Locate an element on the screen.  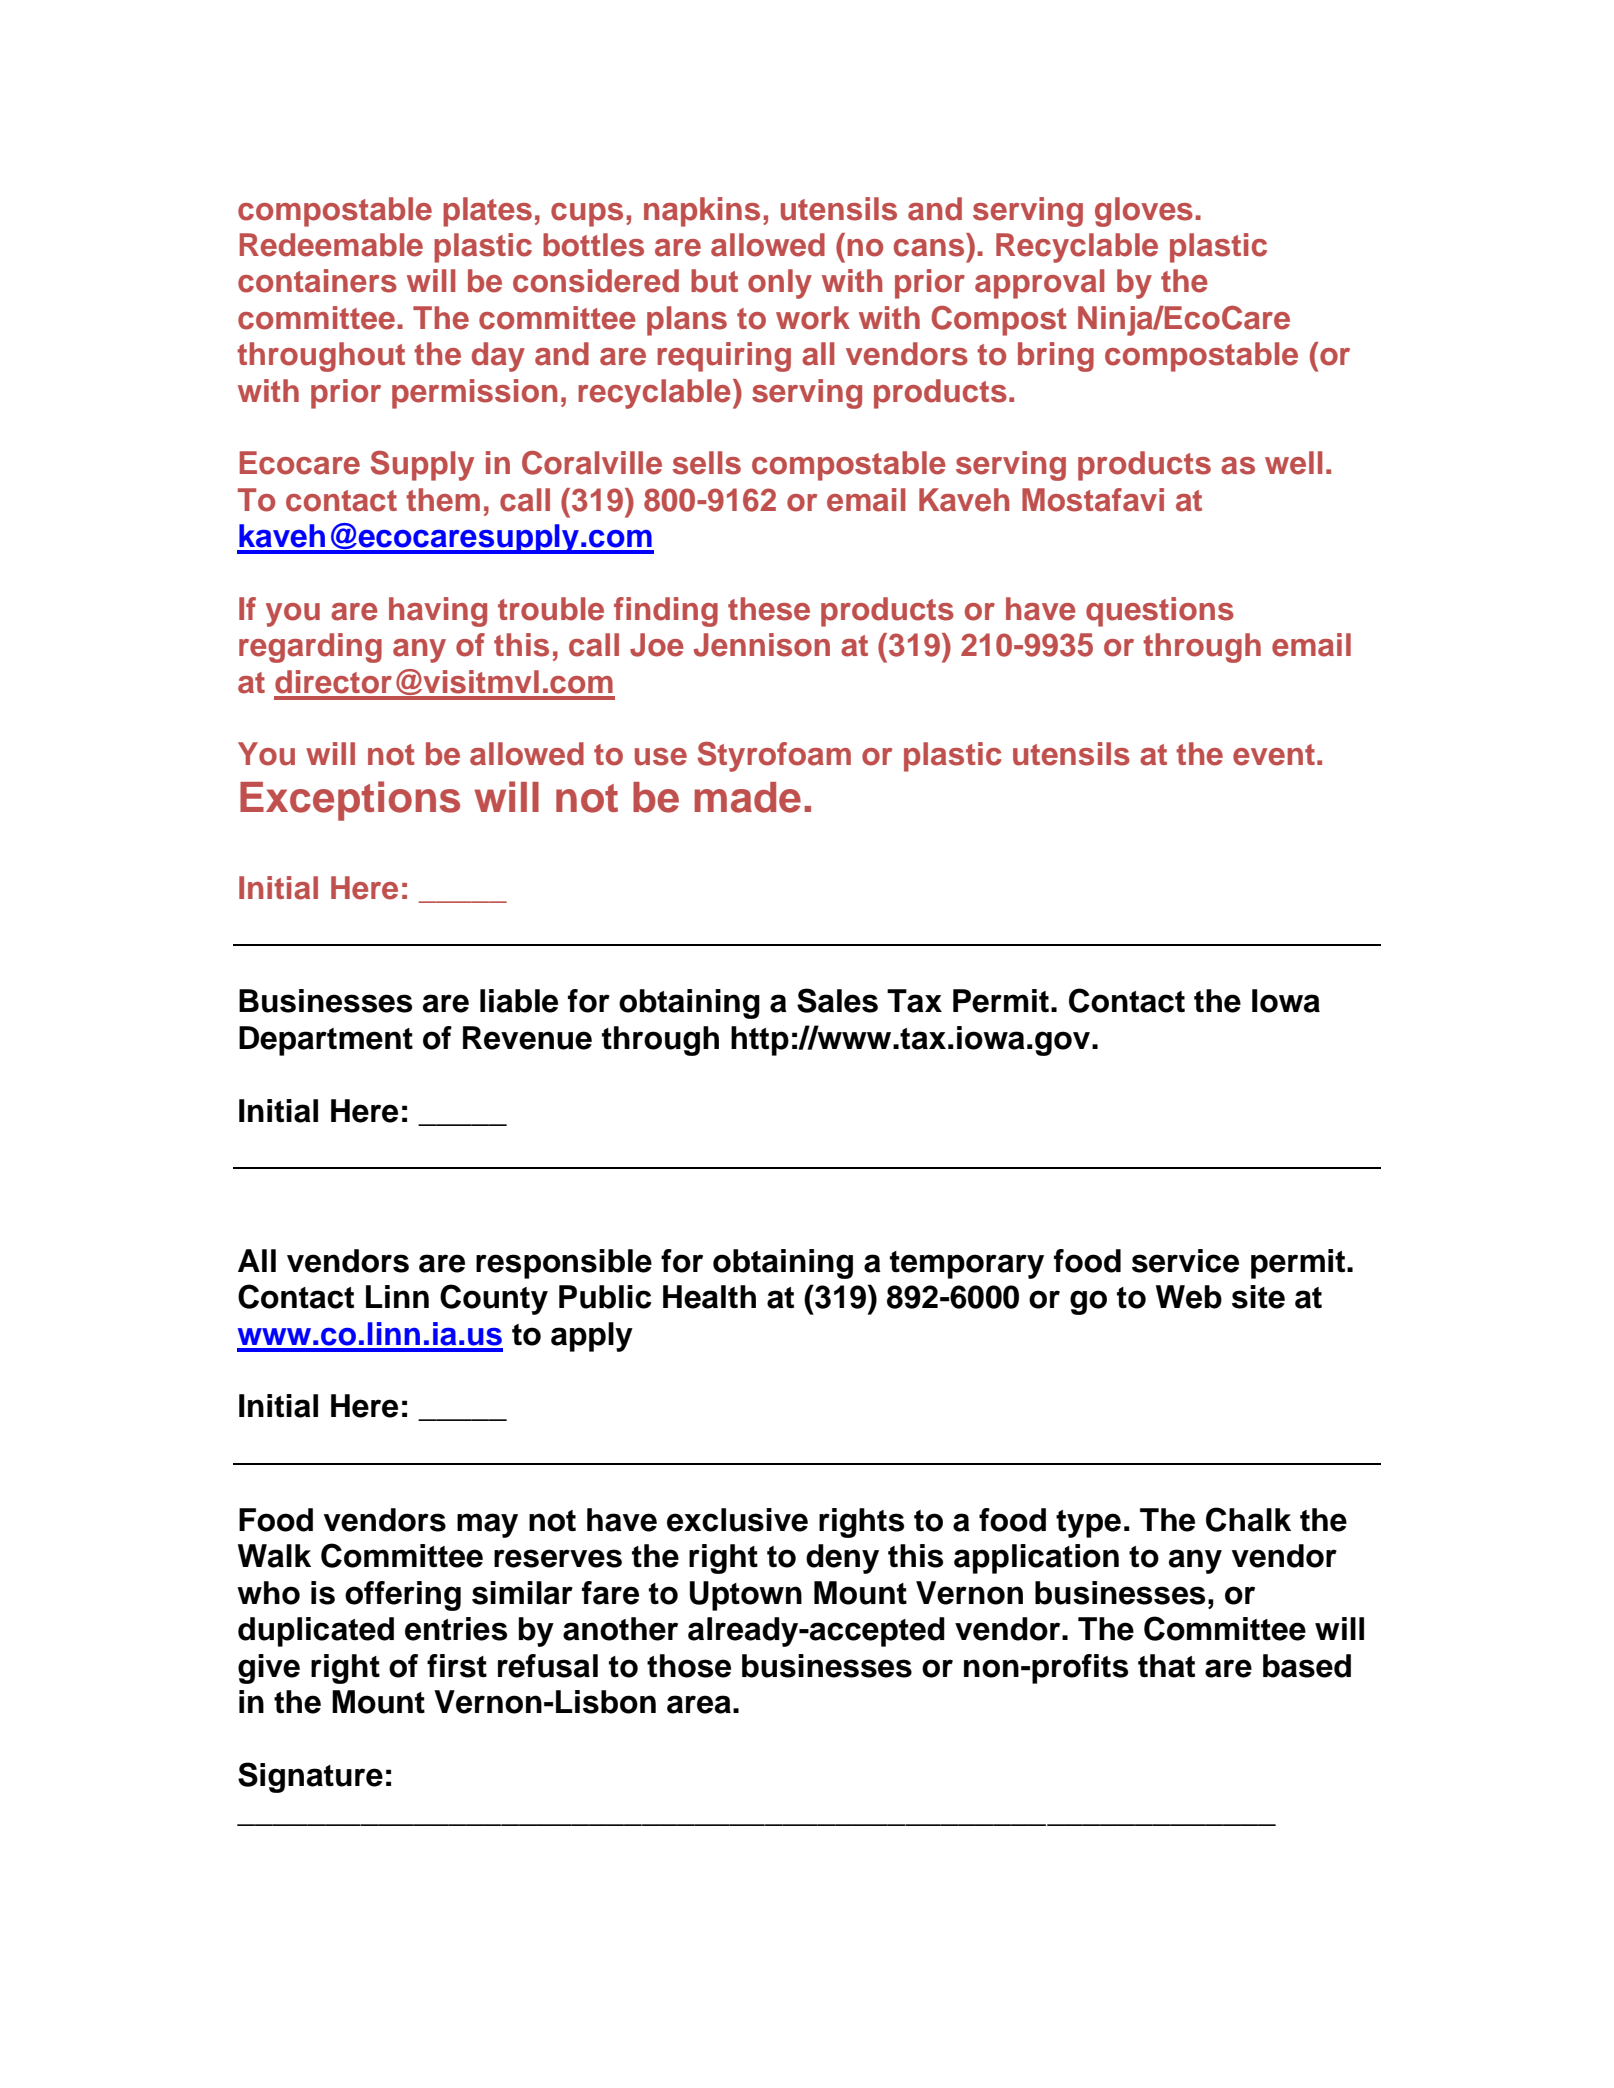
Exceptions is located at coordinates (350, 801).
